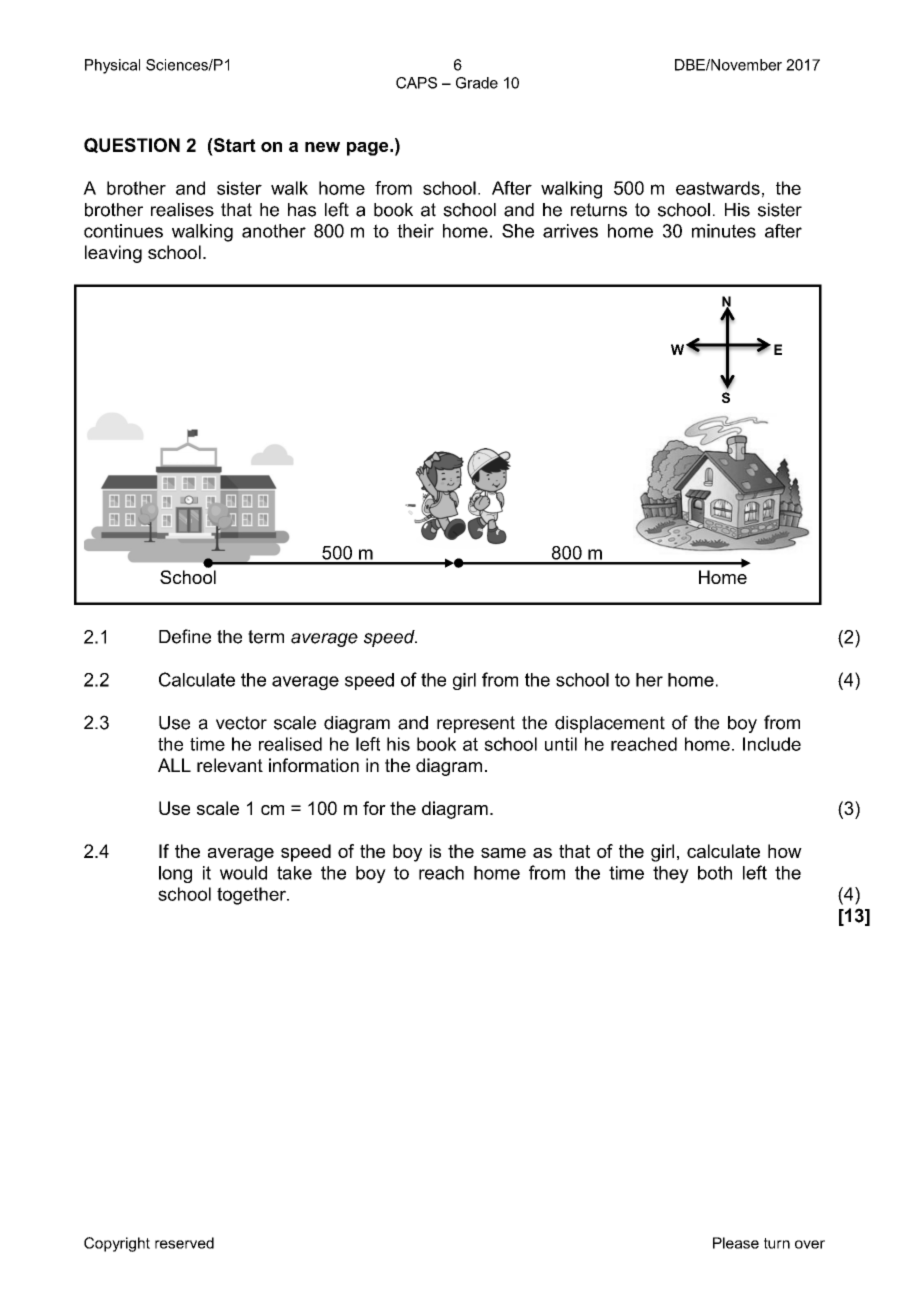 The height and width of the screenshot is (1308, 924). I want to click on Grade, so click(477, 83).
